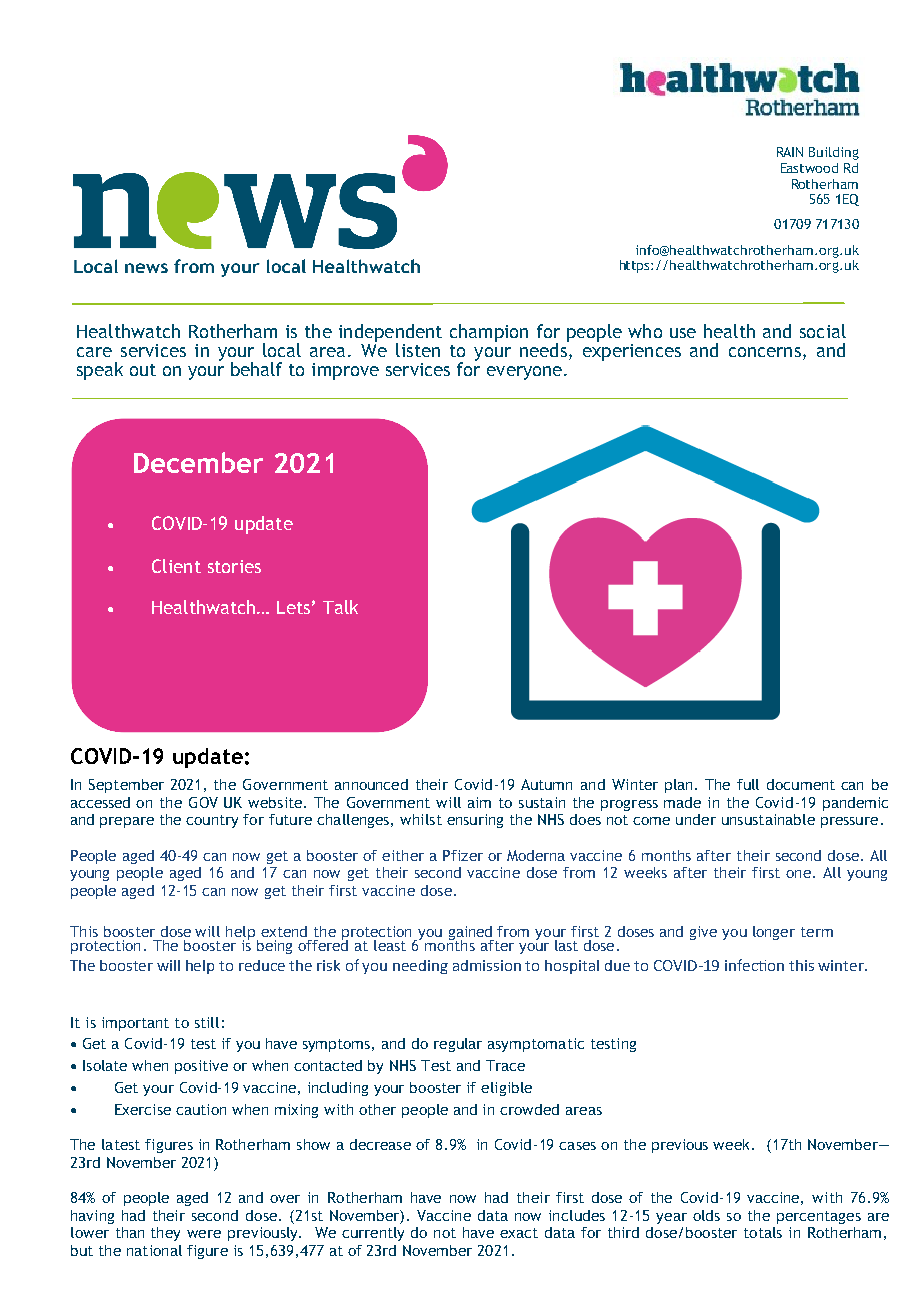 This document has width=924, height=1308. What do you see at coordinates (519, 1233) in the document?
I see `exact` at bounding box center [519, 1233].
